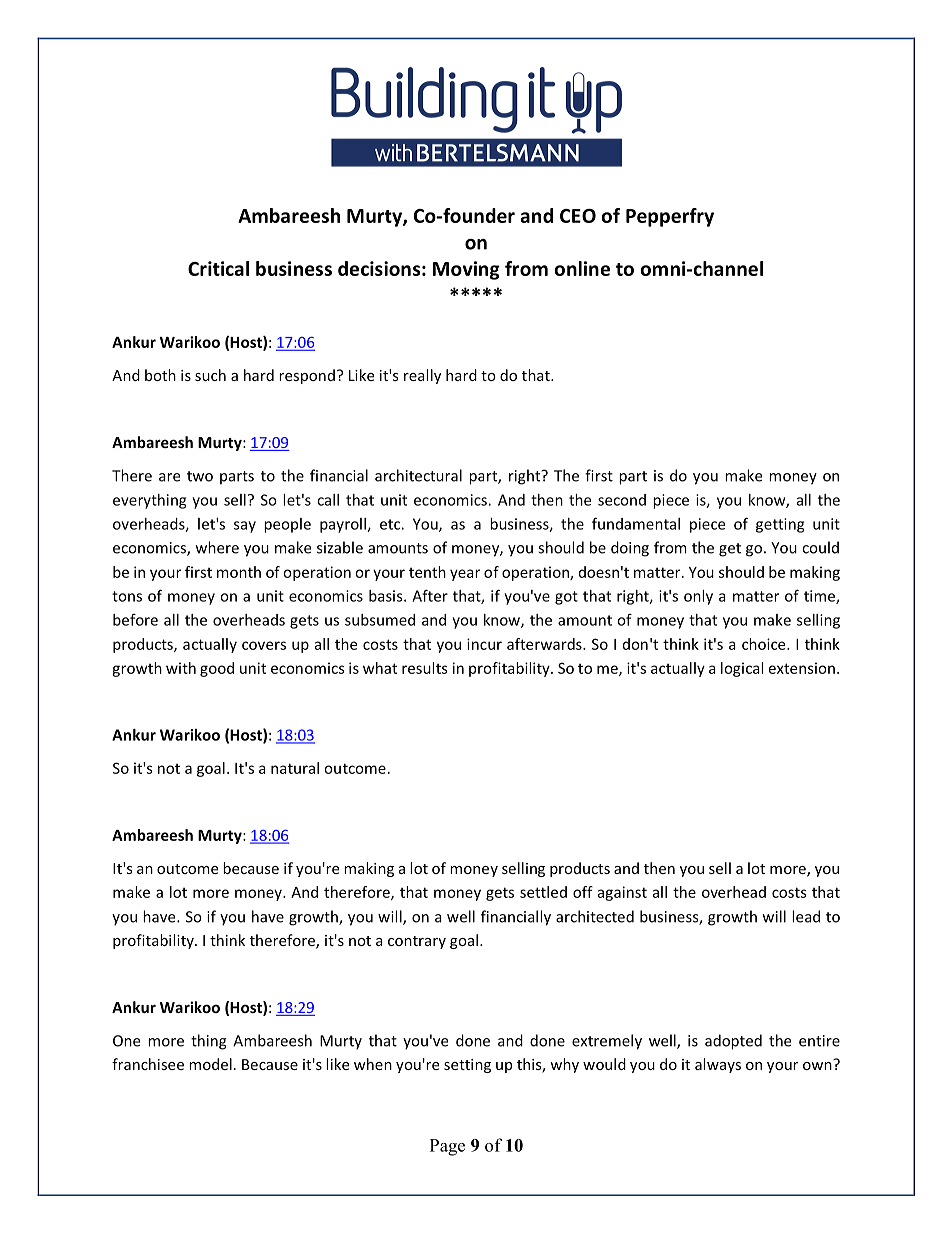 This screenshot has height=1233, width=952. What do you see at coordinates (217, 669) in the screenshot?
I see `good` at bounding box center [217, 669].
